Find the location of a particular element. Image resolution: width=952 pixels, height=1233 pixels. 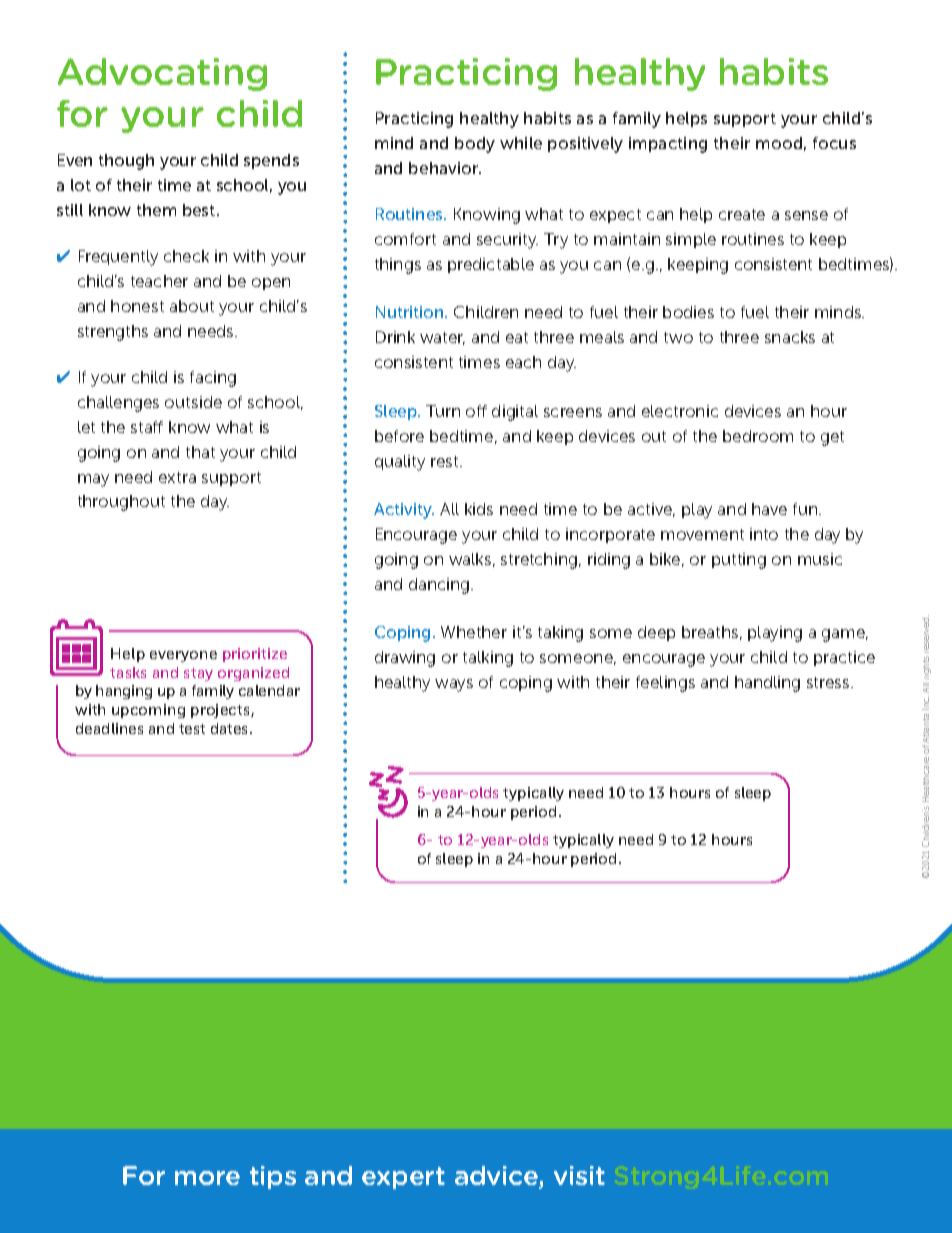

everyone is located at coordinates (183, 656).
